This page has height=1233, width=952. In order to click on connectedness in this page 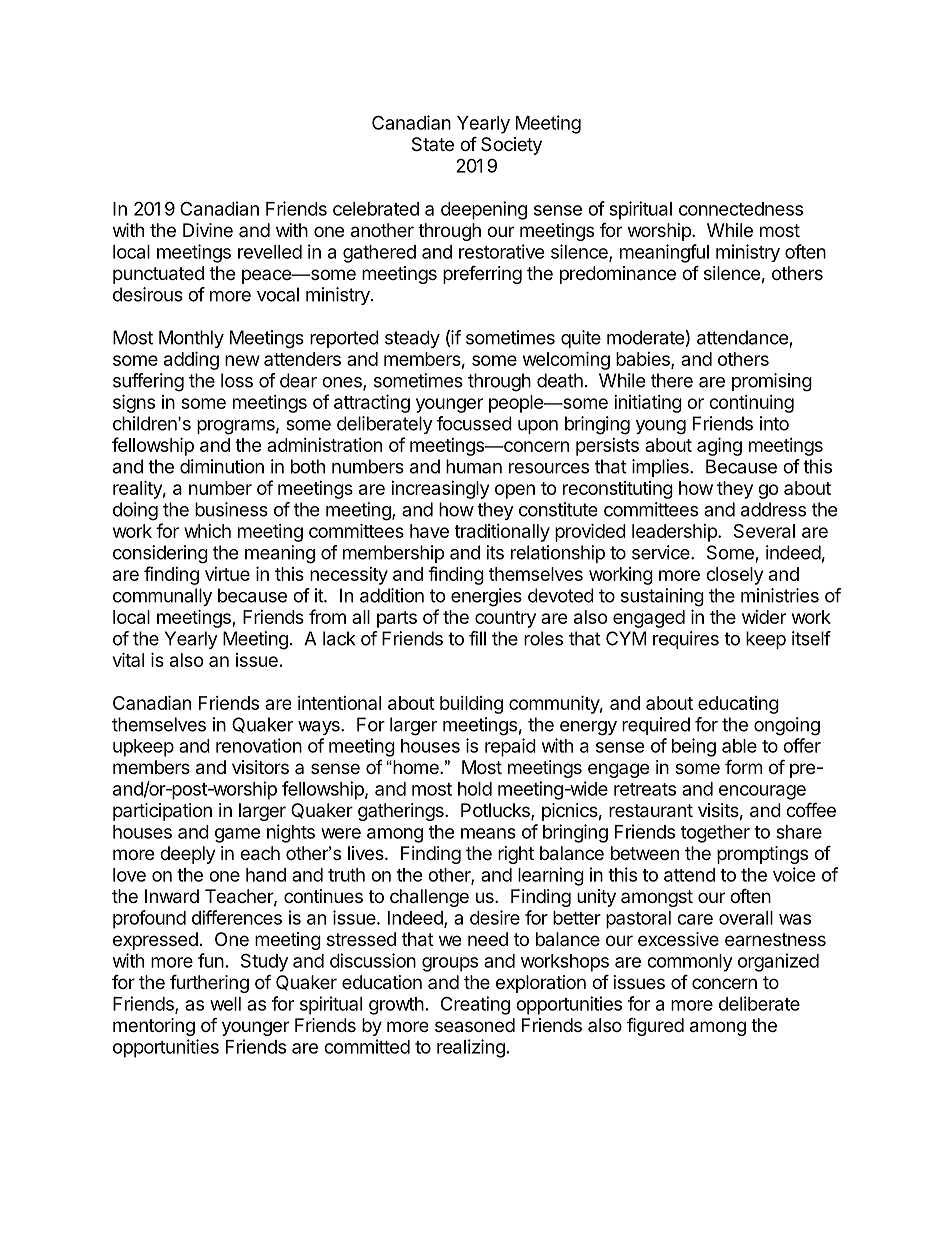, I will do `click(741, 209)`.
